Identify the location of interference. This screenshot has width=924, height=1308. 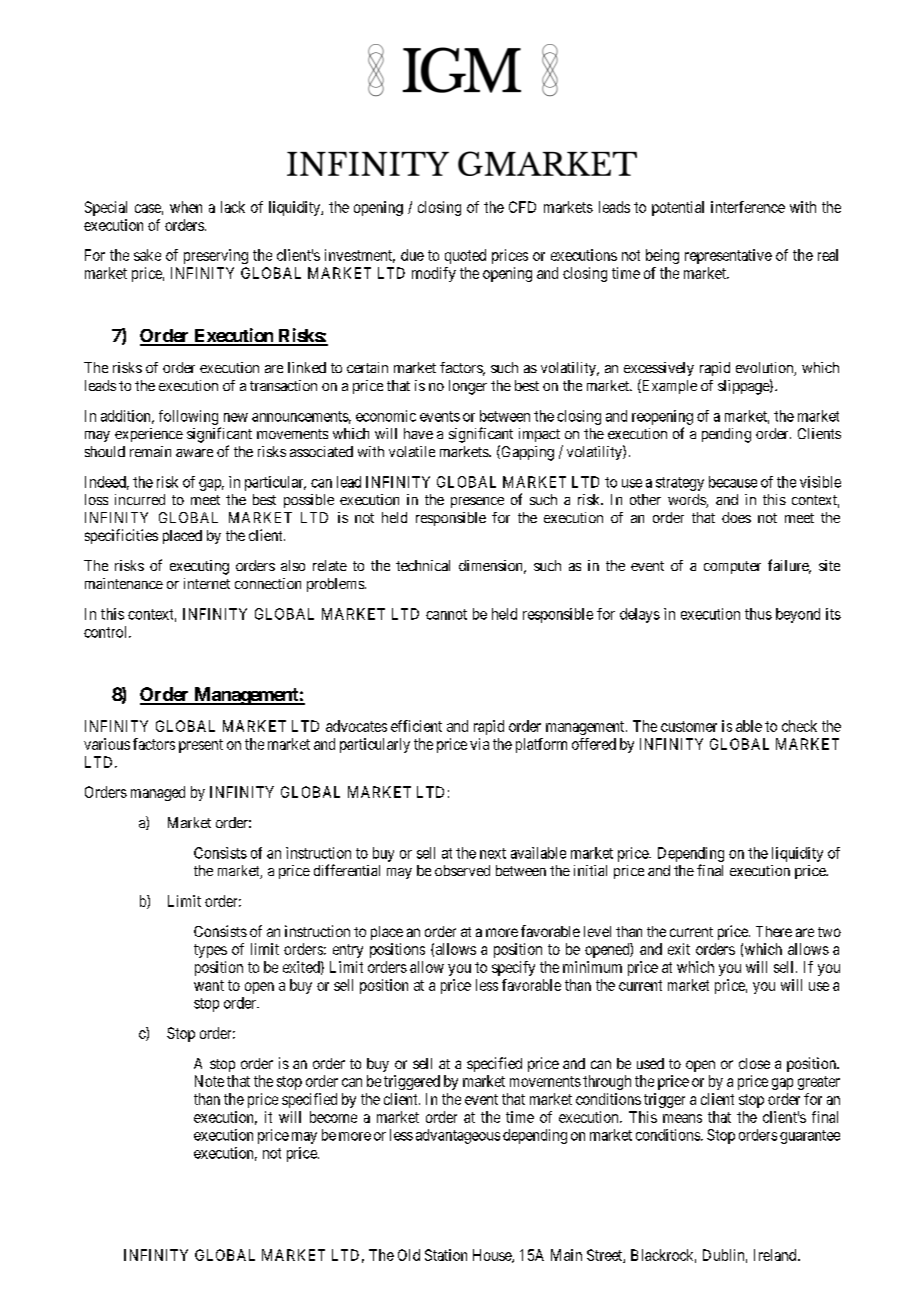
(748, 207).
